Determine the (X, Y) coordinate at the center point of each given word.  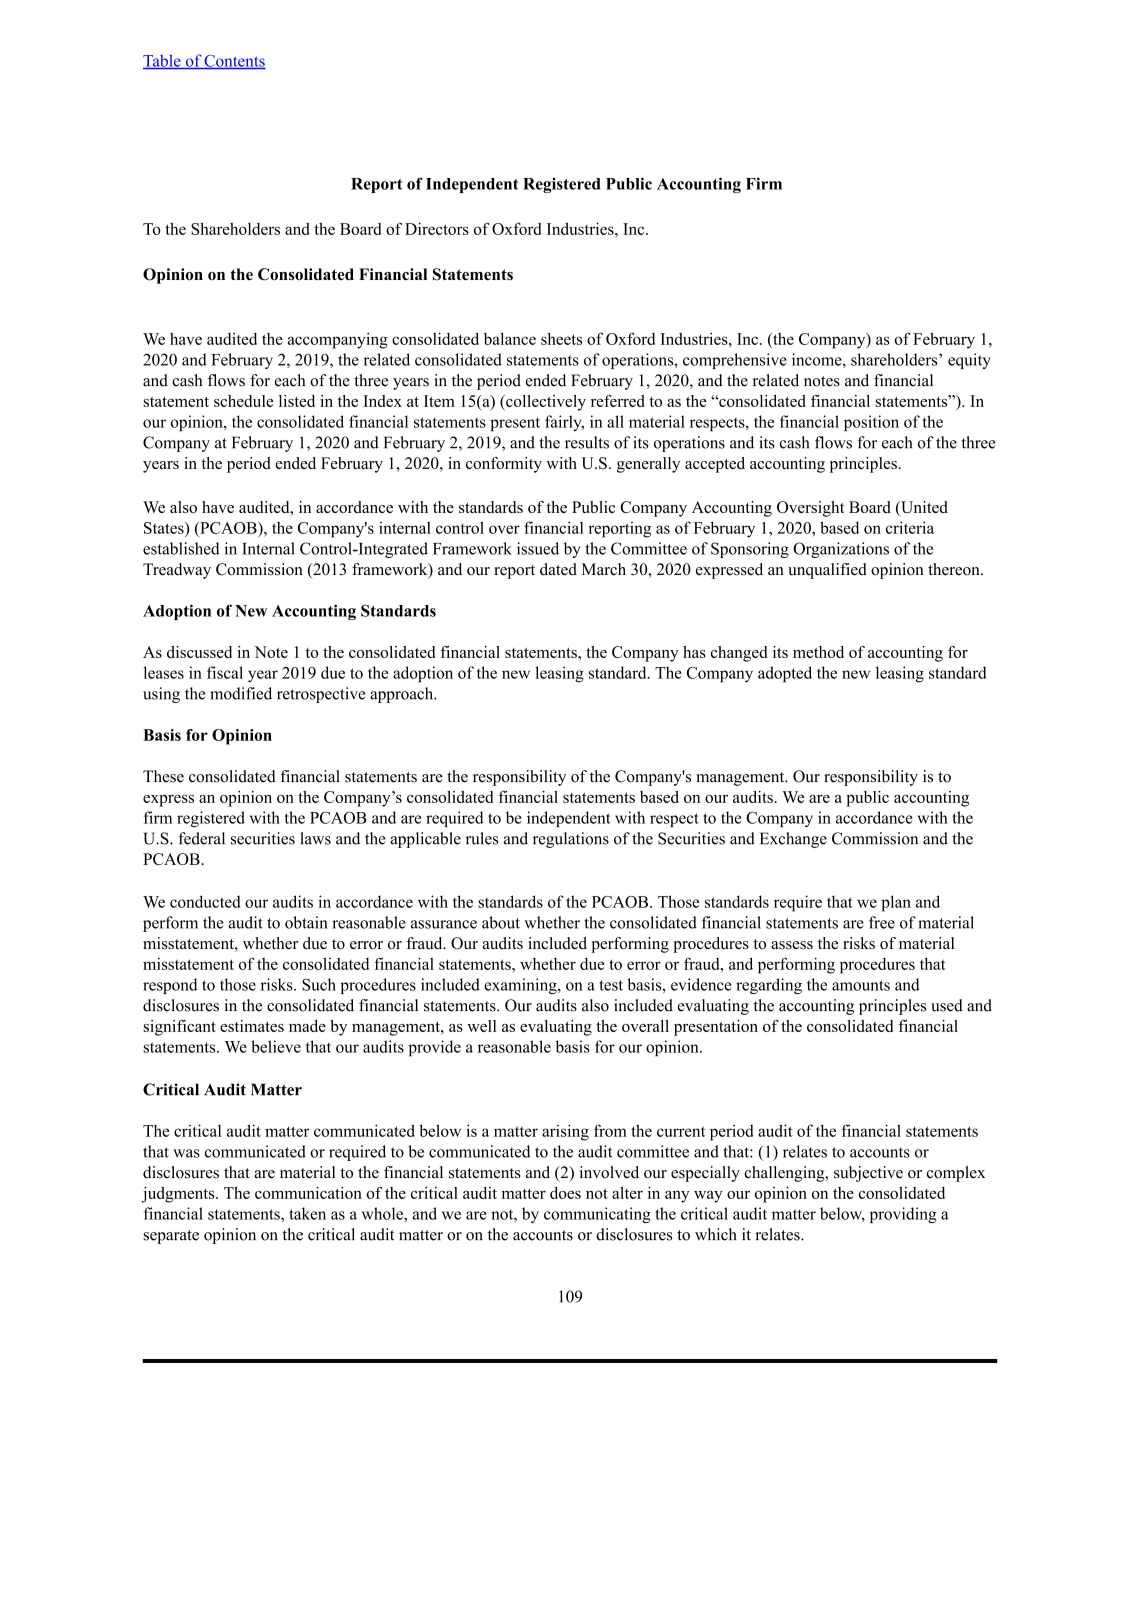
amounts (861, 985)
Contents (234, 62)
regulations (571, 840)
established (181, 548)
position (871, 423)
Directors (437, 228)
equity (969, 361)
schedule (243, 401)
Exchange (793, 840)
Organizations (841, 550)
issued (538, 548)
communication (308, 1192)
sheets (561, 338)
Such (319, 984)
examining (521, 986)
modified (241, 693)
